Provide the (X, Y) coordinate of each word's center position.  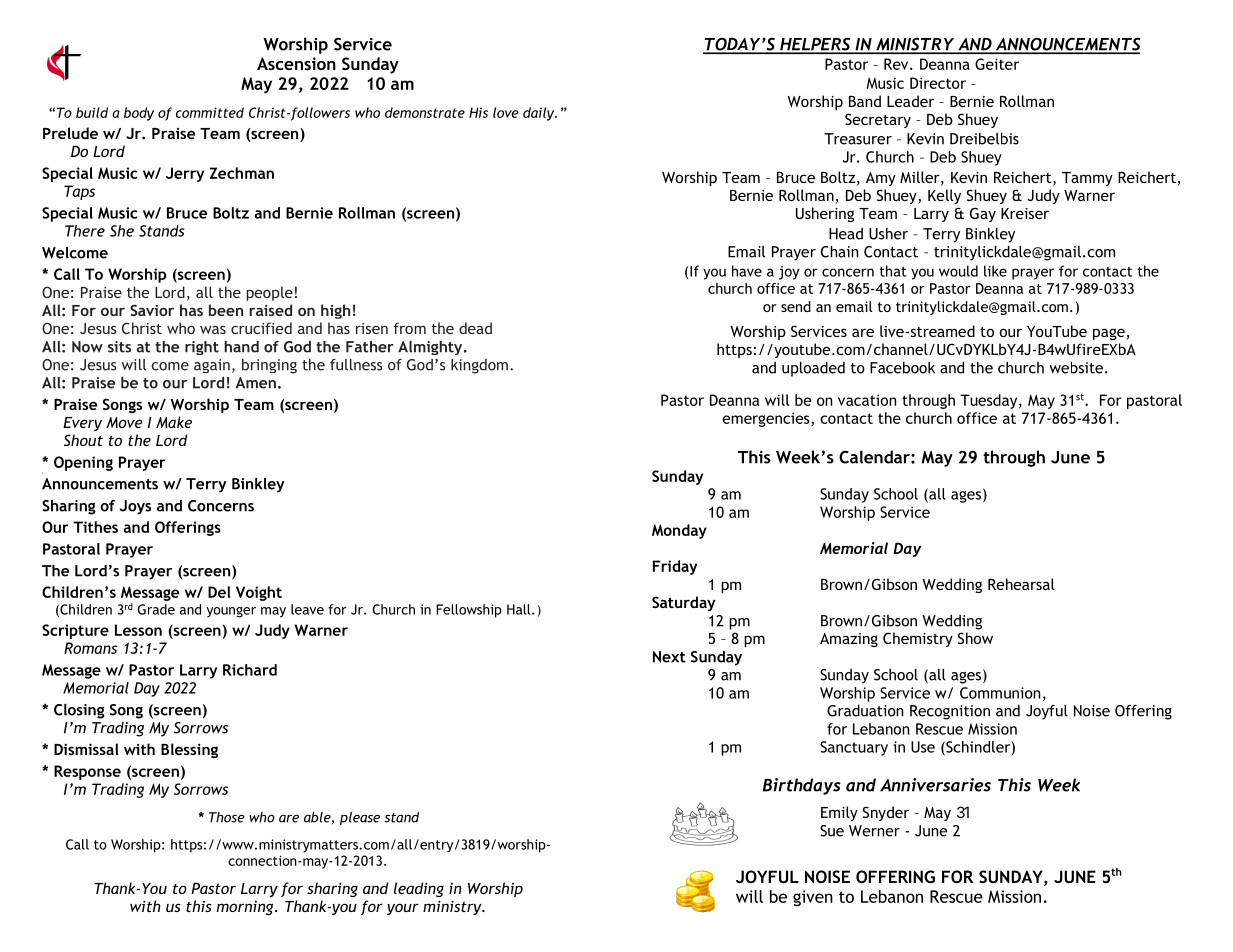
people (269, 293)
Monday (679, 531)
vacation (867, 400)
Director (938, 83)
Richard (250, 670)
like (995, 271)
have (747, 271)
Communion (1000, 693)
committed (210, 112)
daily (540, 114)
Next (669, 657)
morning (246, 908)
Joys (135, 507)
